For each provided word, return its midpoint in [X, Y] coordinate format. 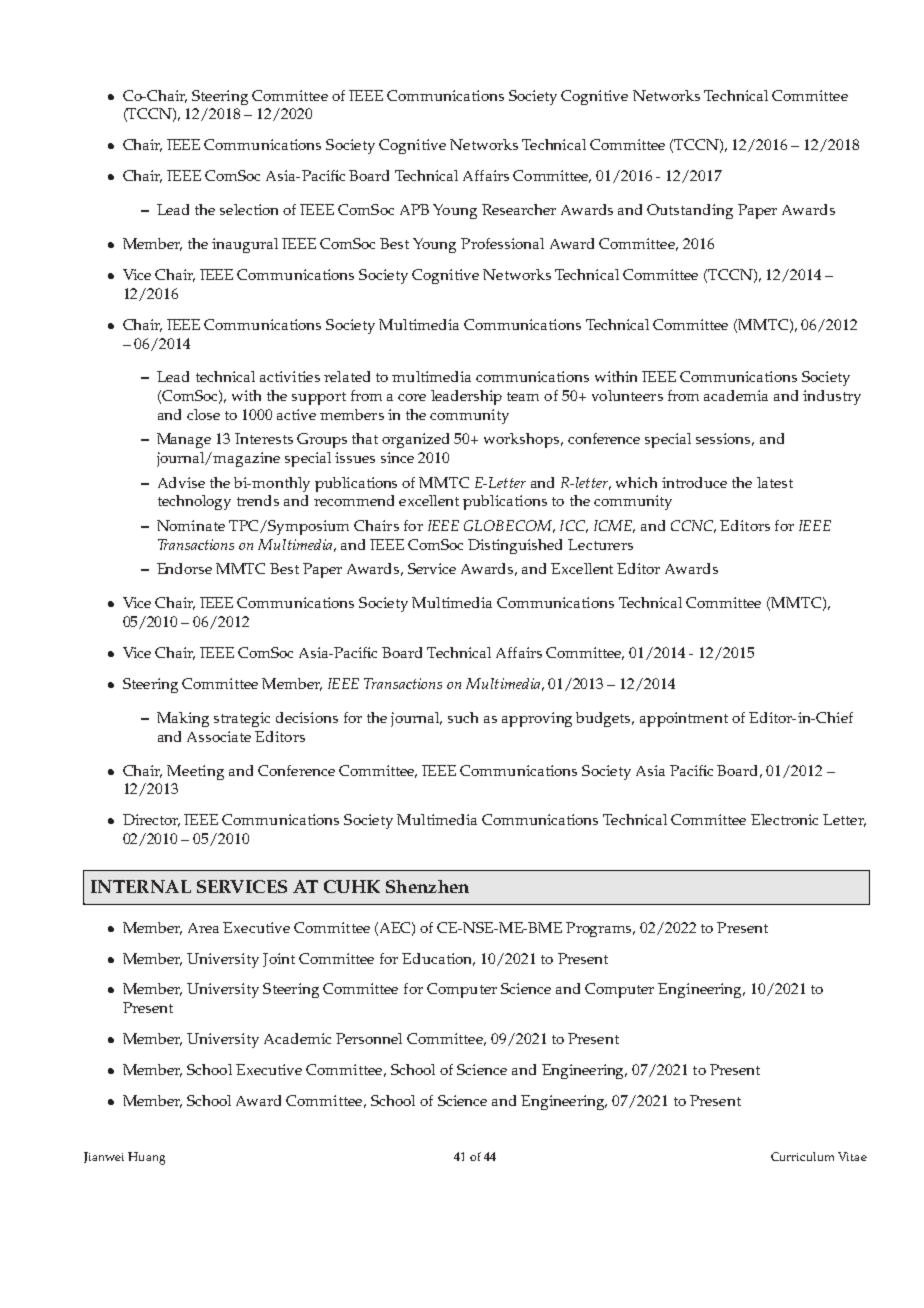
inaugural [245, 245]
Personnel [369, 1038]
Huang [146, 1158]
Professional [502, 243]
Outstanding [690, 211]
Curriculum [802, 1156]
